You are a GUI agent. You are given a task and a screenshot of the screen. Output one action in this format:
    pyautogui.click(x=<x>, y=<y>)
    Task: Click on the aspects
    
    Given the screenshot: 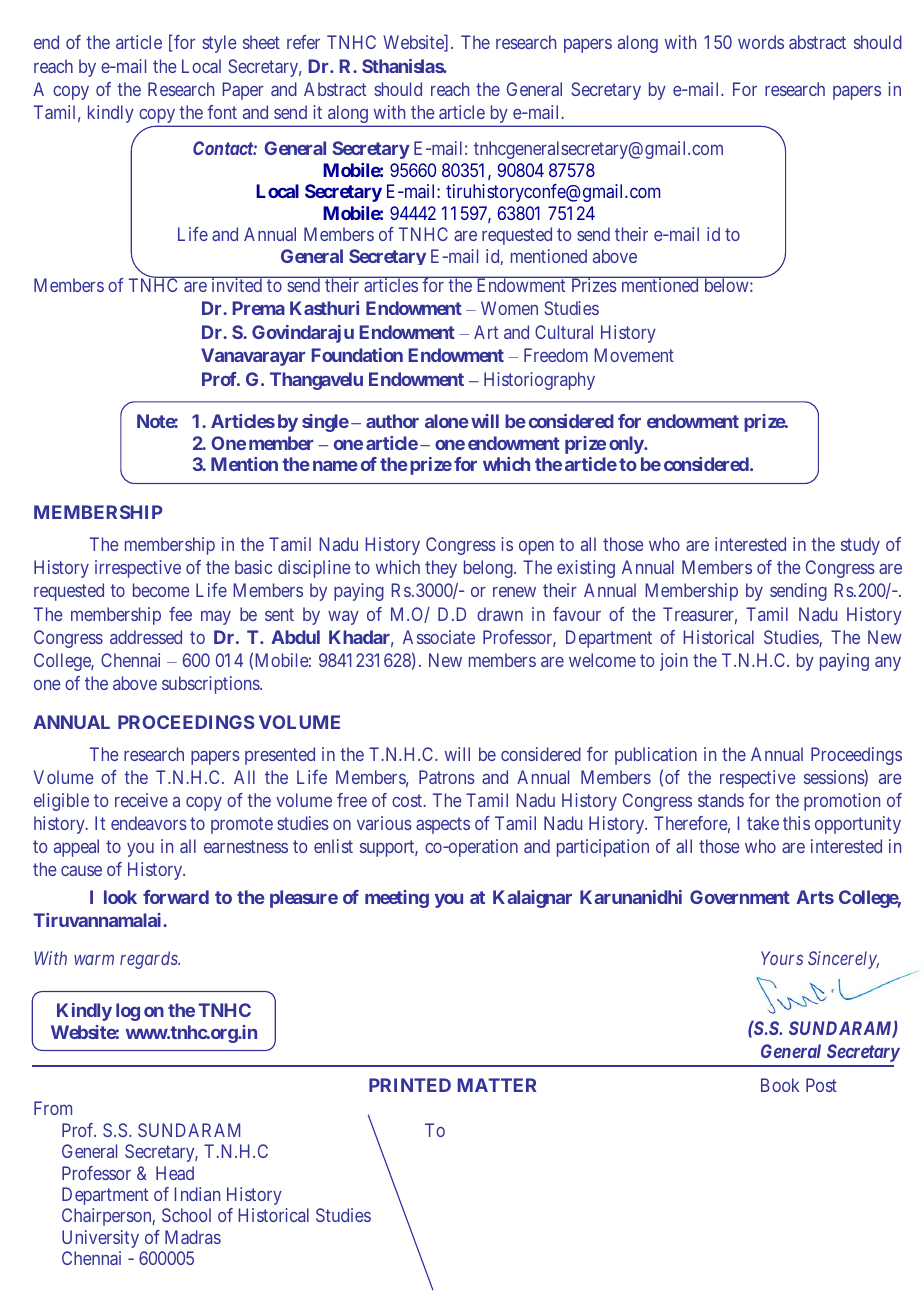 What is the action you would take?
    pyautogui.click(x=443, y=825)
